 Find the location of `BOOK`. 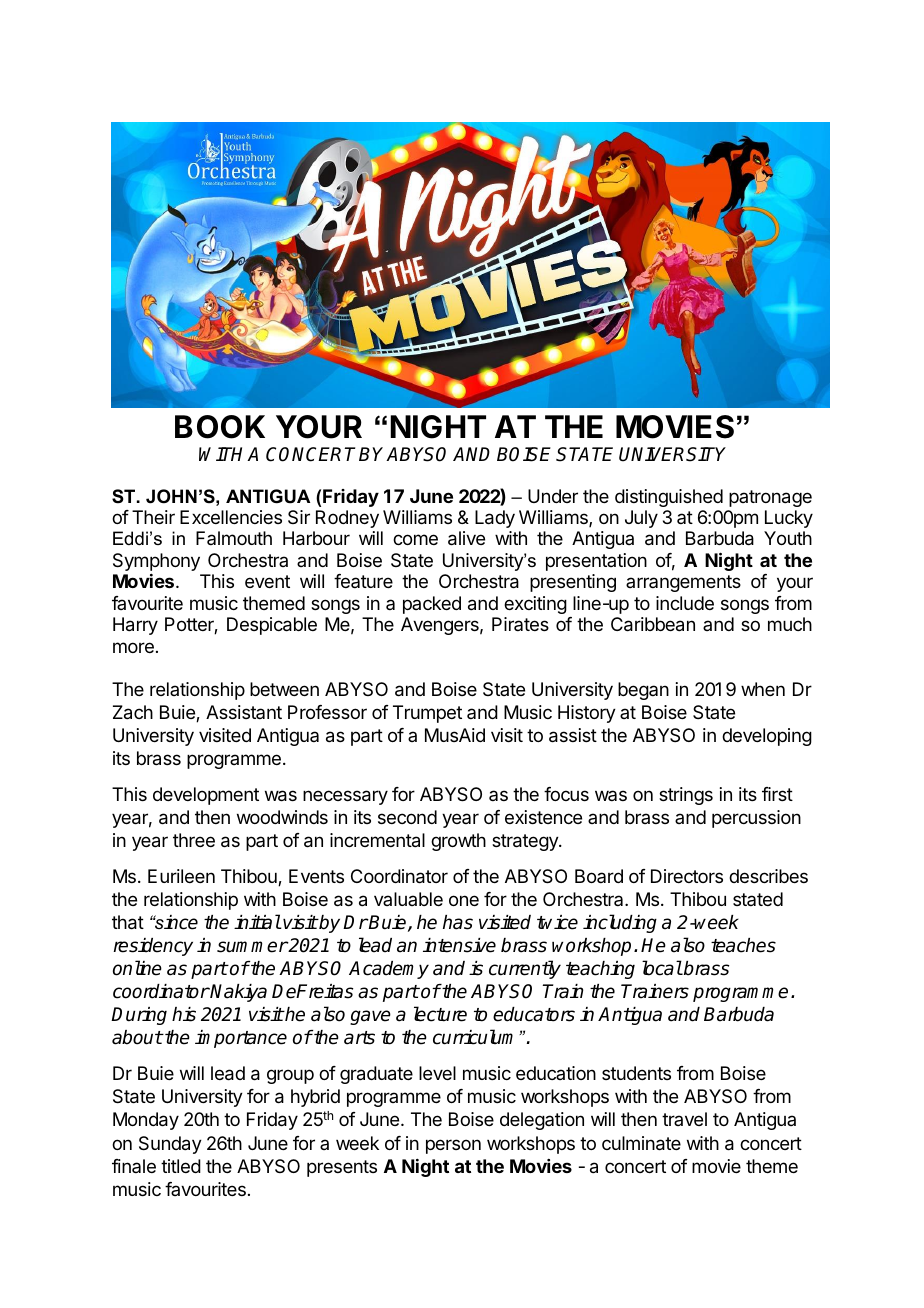

BOOK is located at coordinates (220, 427).
